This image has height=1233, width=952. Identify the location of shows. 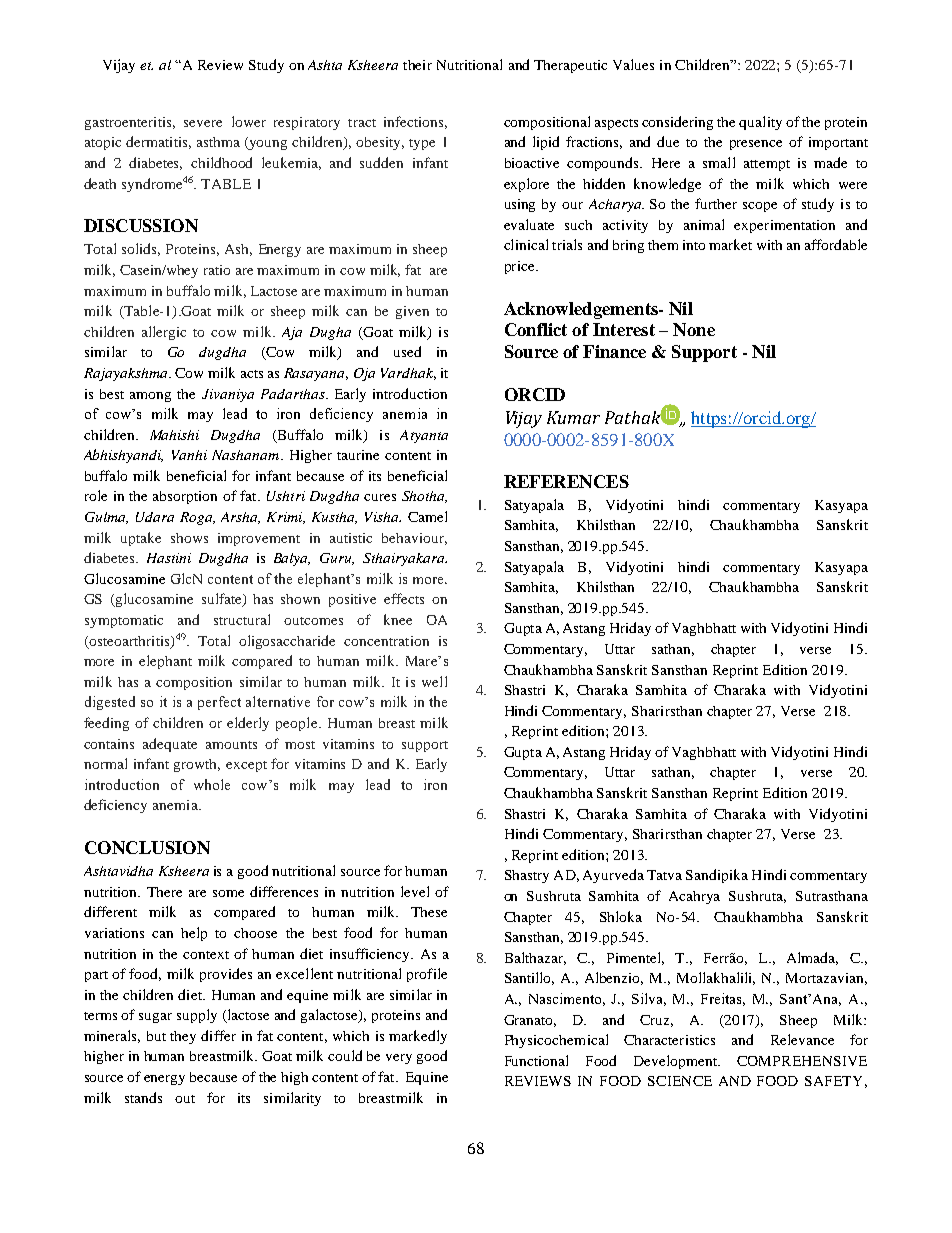
(189, 538).
